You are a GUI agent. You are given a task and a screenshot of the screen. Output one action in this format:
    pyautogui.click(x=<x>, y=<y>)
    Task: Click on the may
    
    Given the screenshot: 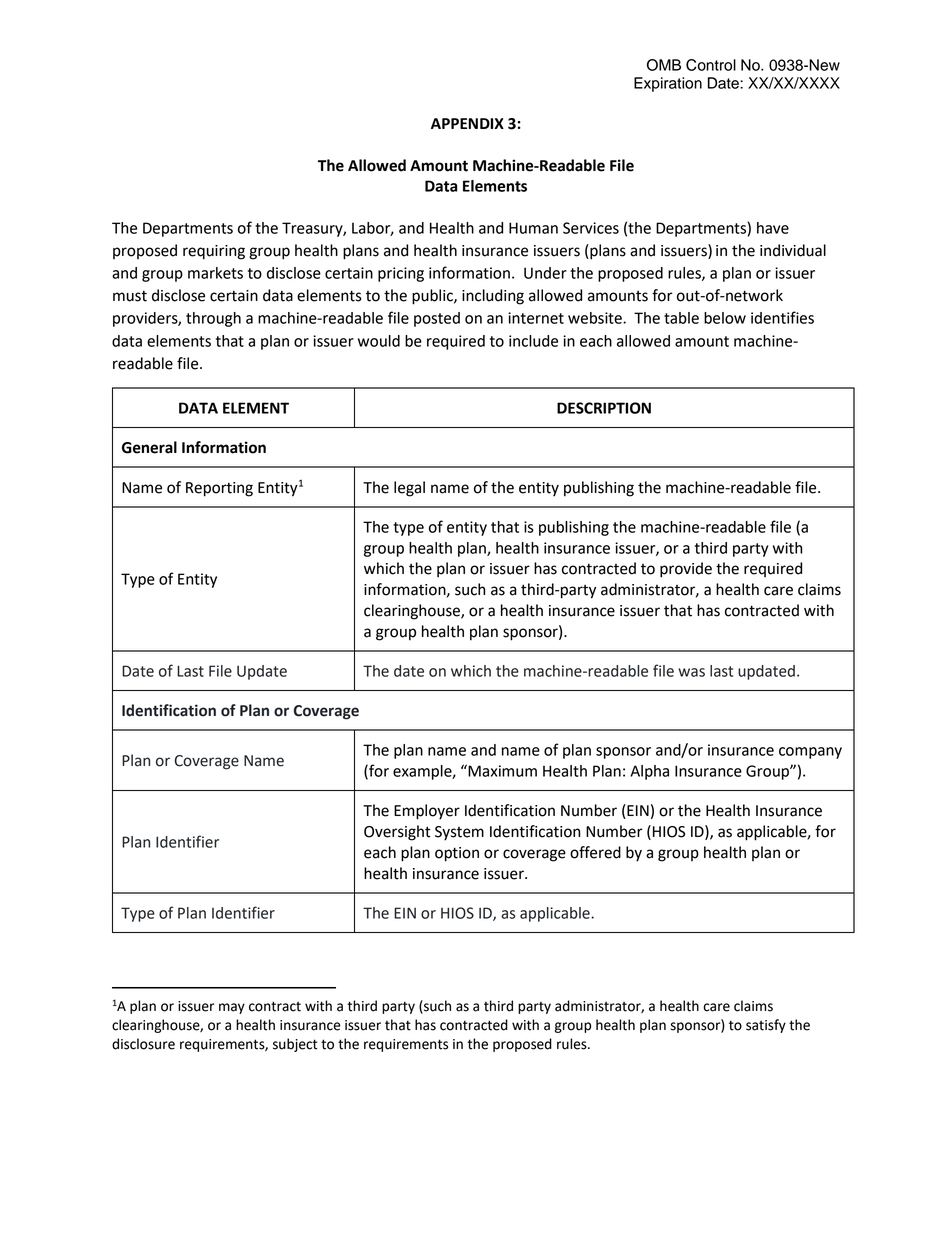 What is the action you would take?
    pyautogui.click(x=232, y=1008)
